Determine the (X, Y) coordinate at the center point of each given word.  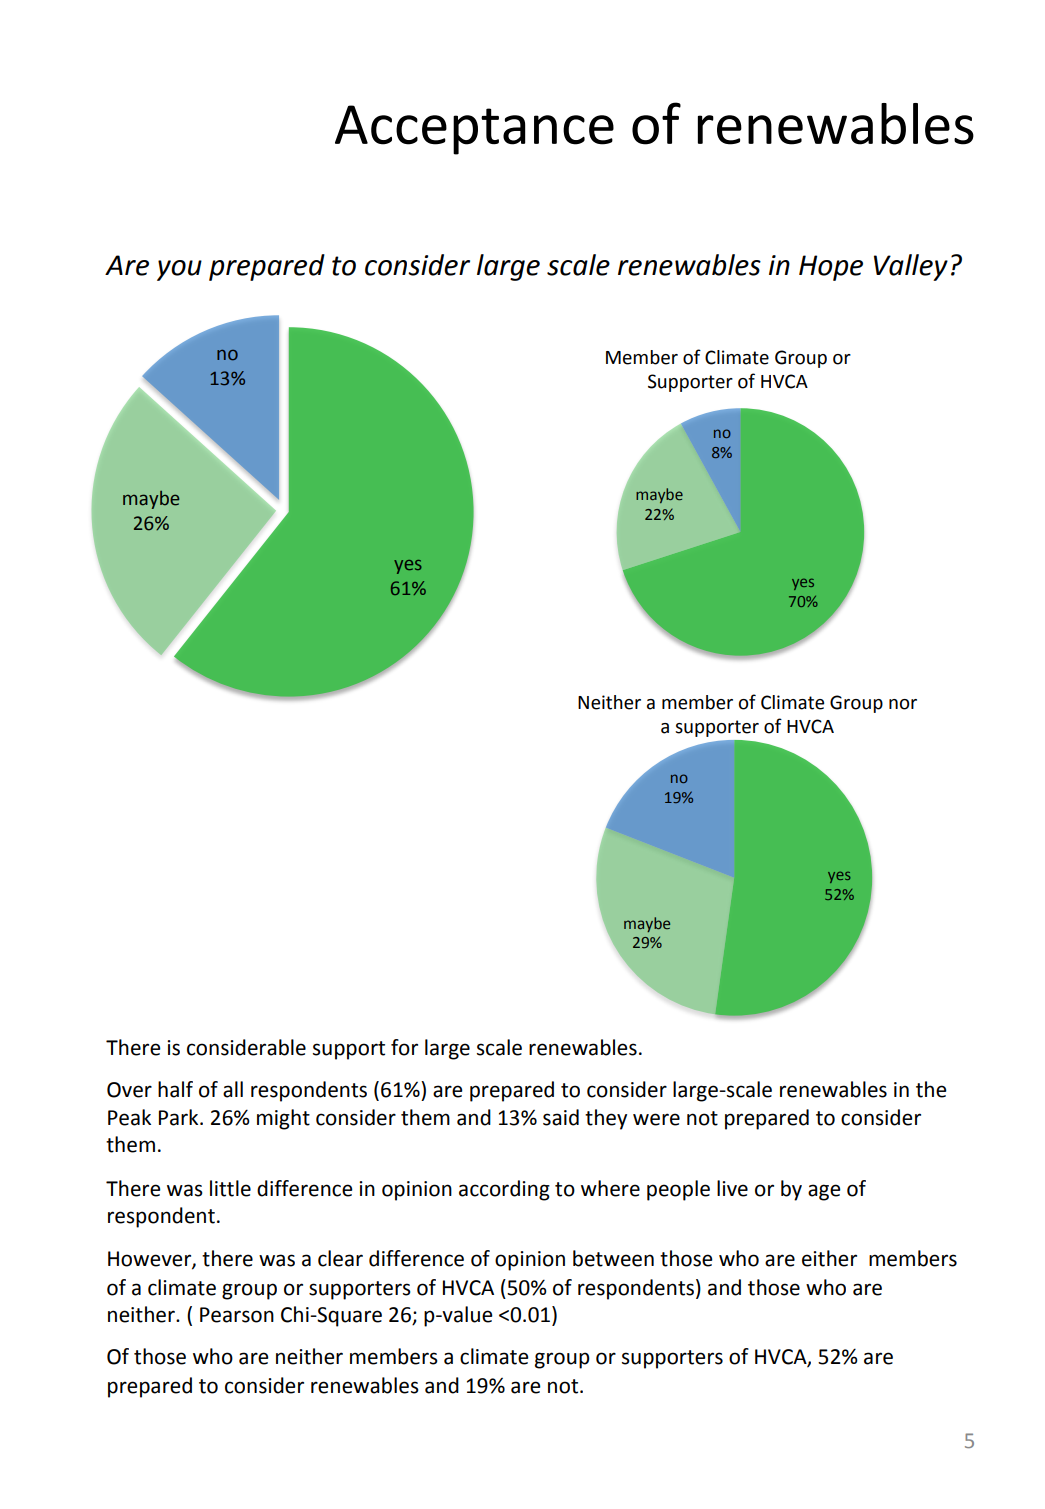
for (404, 1047)
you (179, 270)
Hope (831, 268)
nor (903, 704)
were (656, 1119)
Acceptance (474, 130)
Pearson (237, 1315)
